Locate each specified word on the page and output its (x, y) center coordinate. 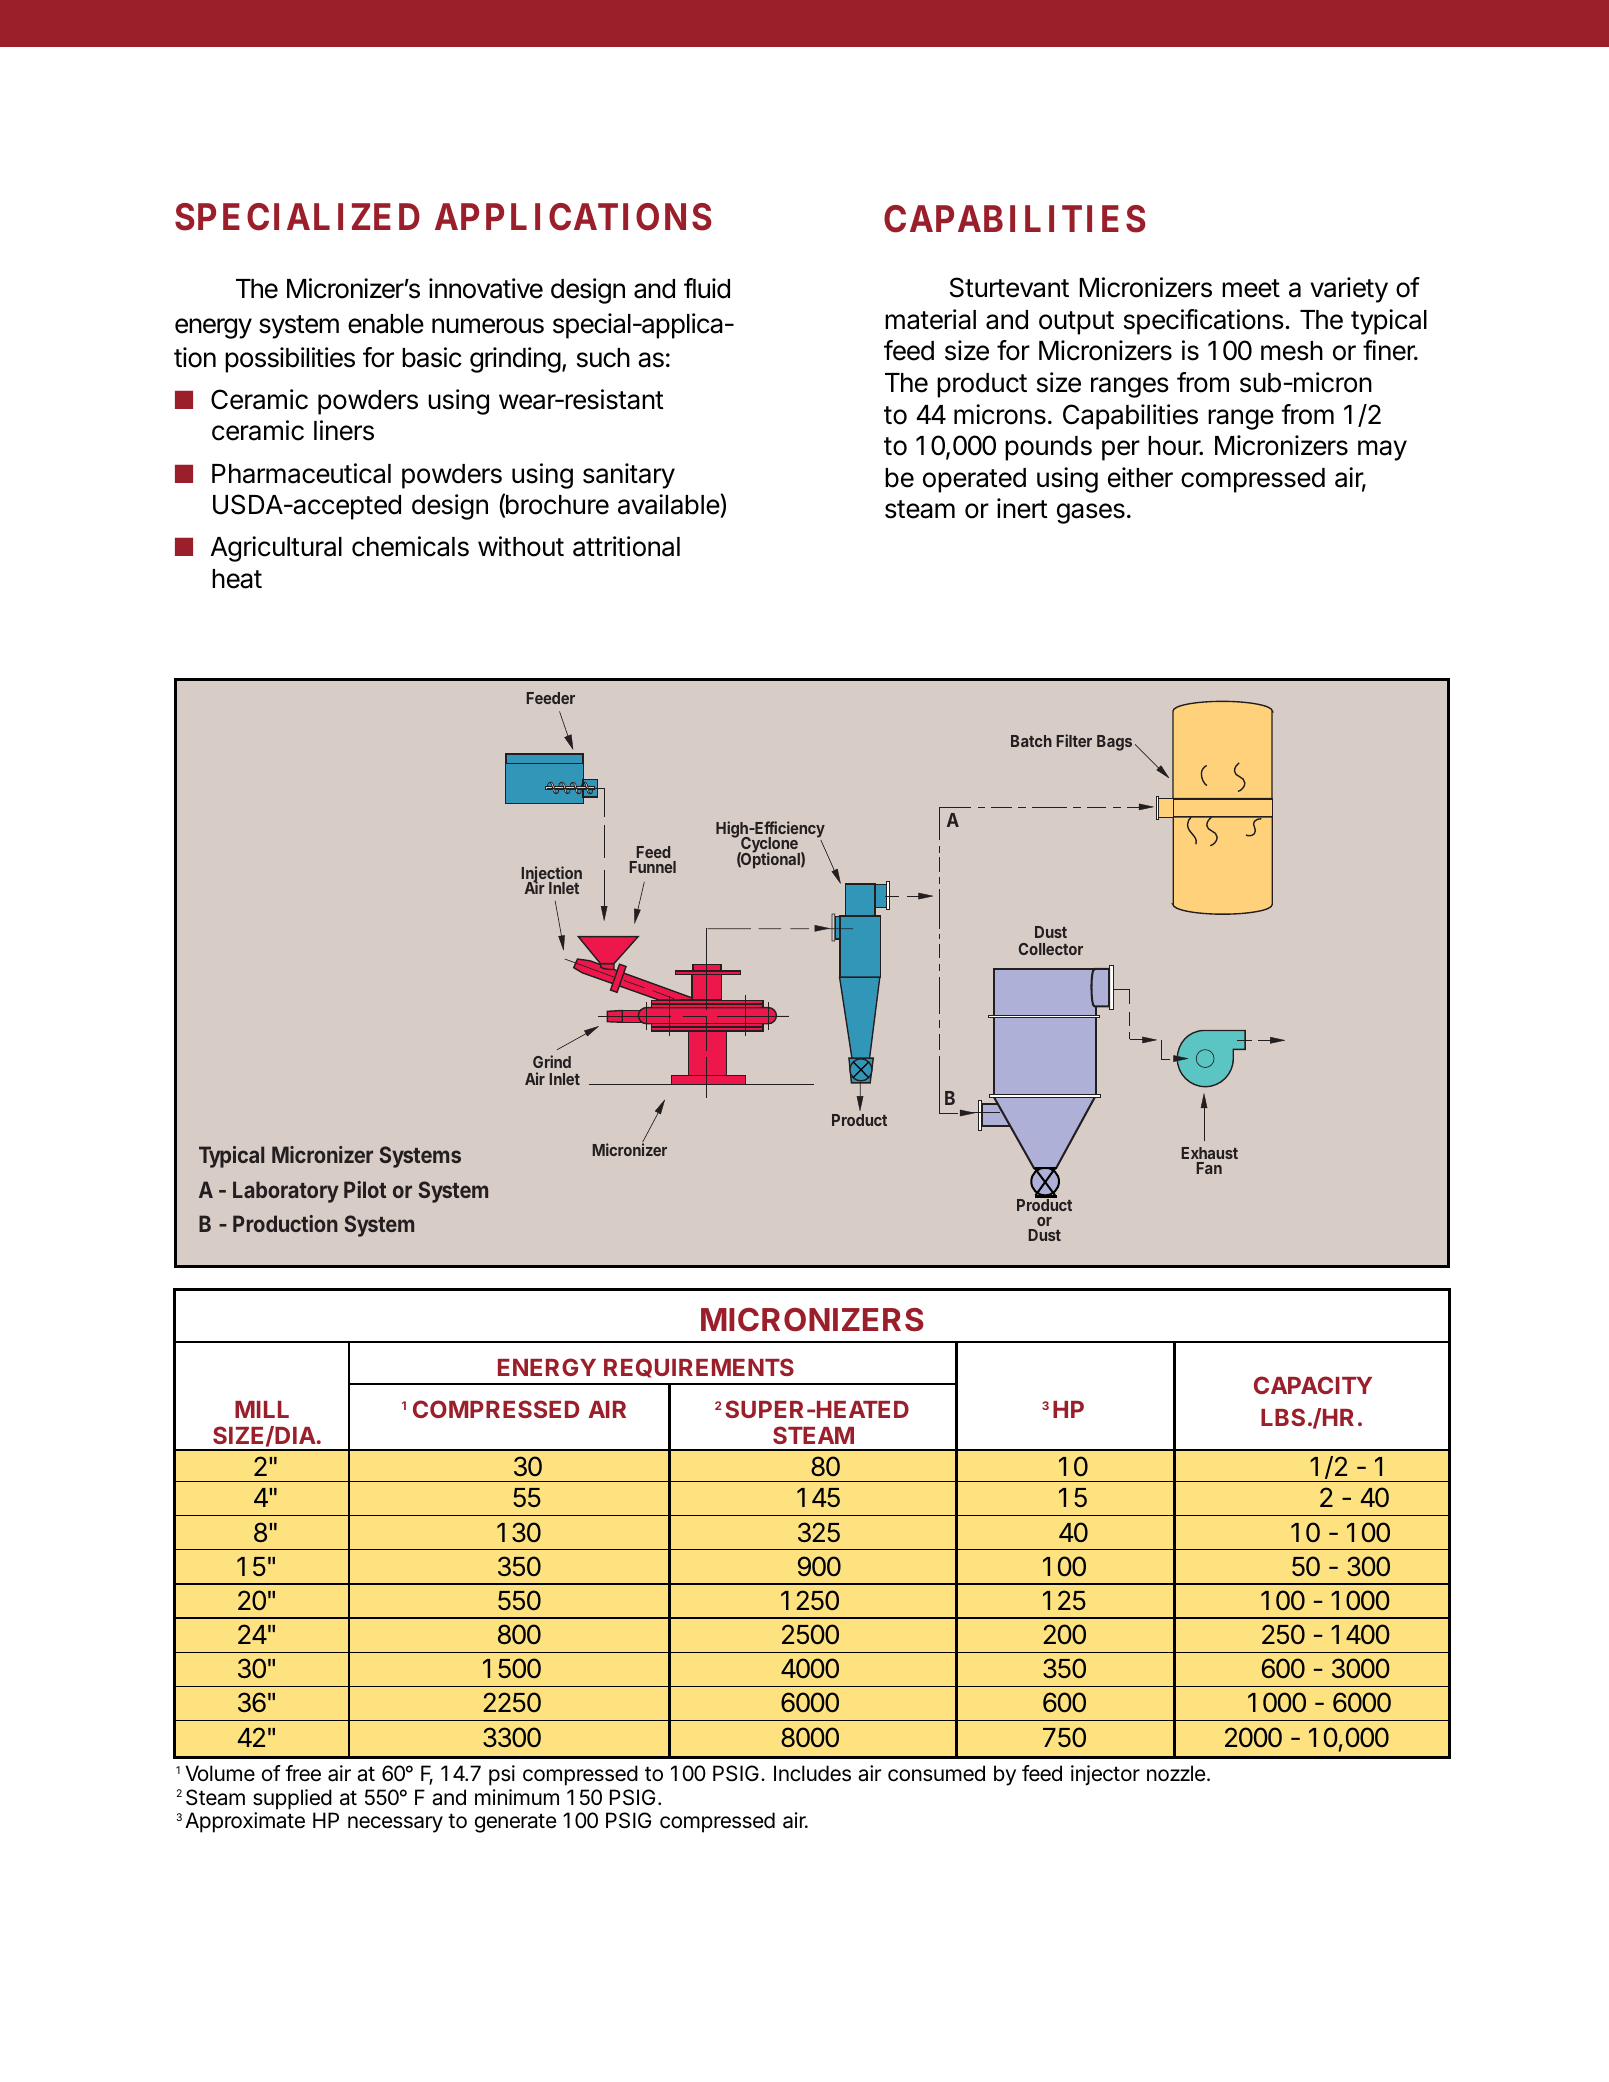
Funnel (653, 867)
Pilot (365, 1189)
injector (1105, 1775)
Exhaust (1210, 1153)
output (1076, 323)
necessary (395, 1824)
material (930, 319)
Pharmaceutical (301, 473)
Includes (812, 1773)
